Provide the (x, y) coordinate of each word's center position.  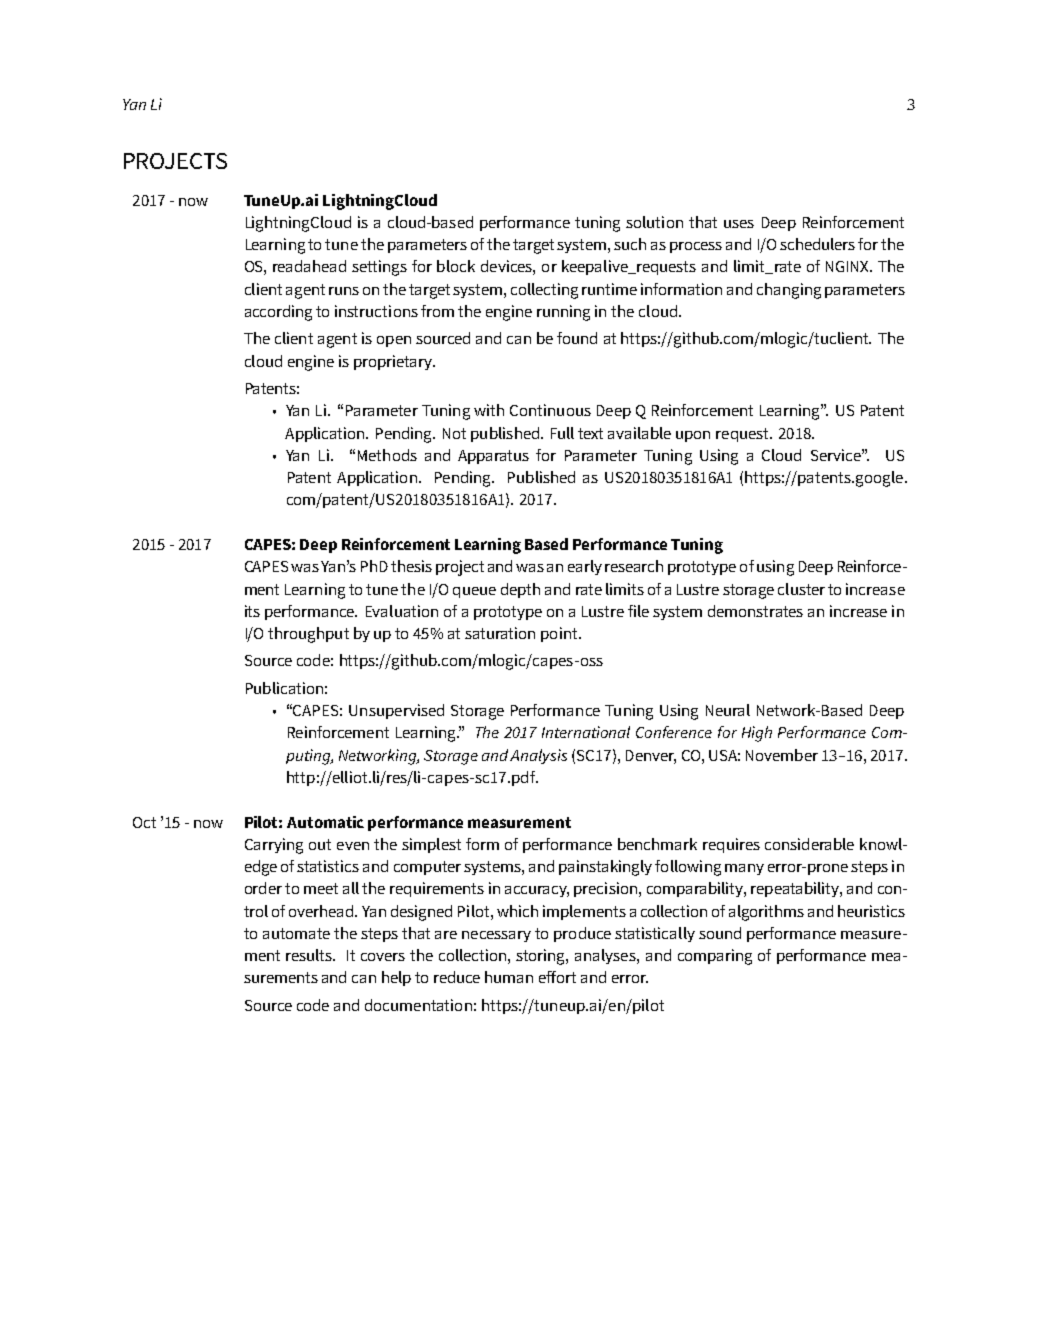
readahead (309, 266)
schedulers (817, 244)
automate (296, 933)
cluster (801, 589)
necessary (496, 936)
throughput (308, 635)
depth (520, 590)
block (456, 266)
